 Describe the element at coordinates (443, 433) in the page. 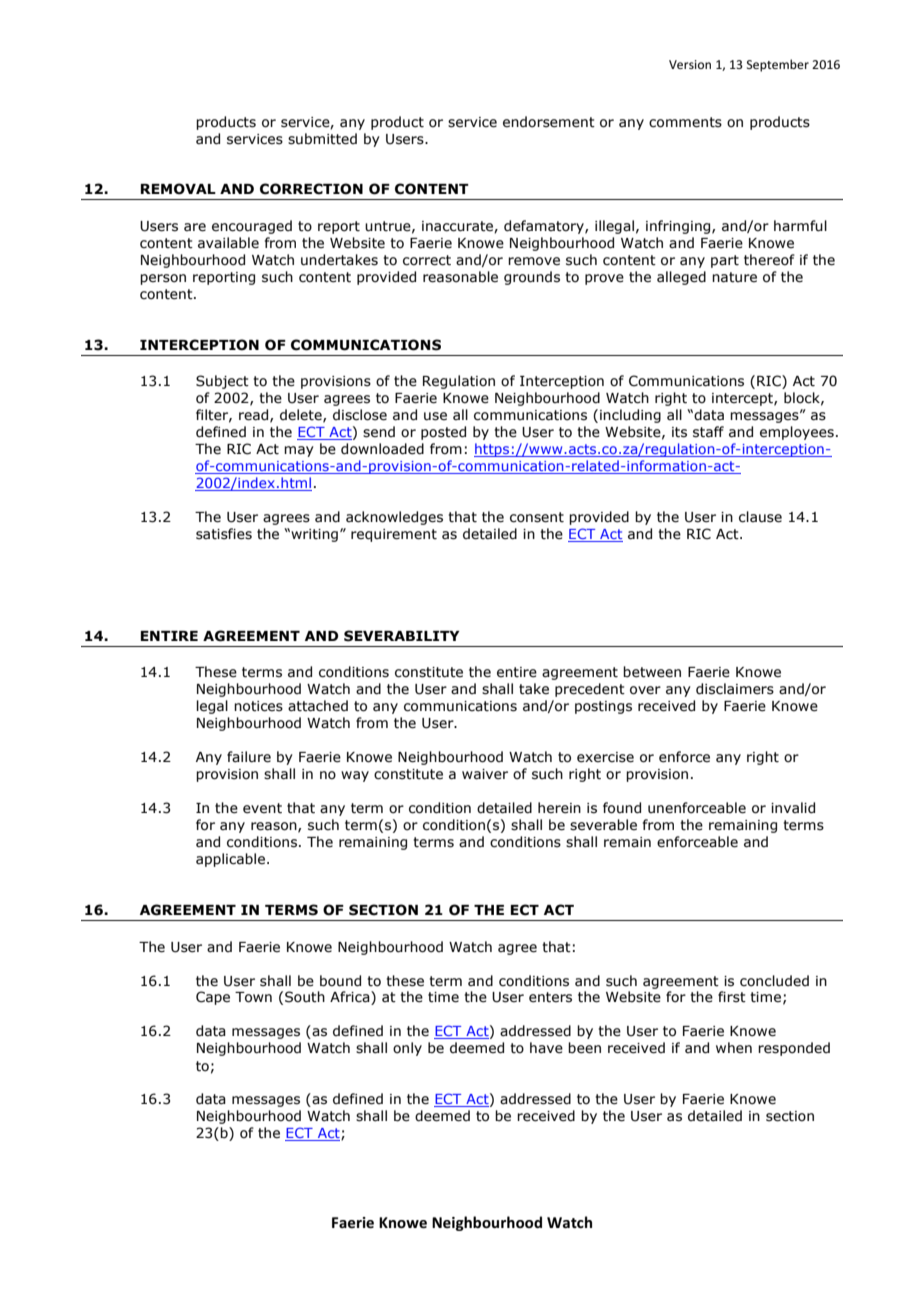

I see `posted` at that location.
